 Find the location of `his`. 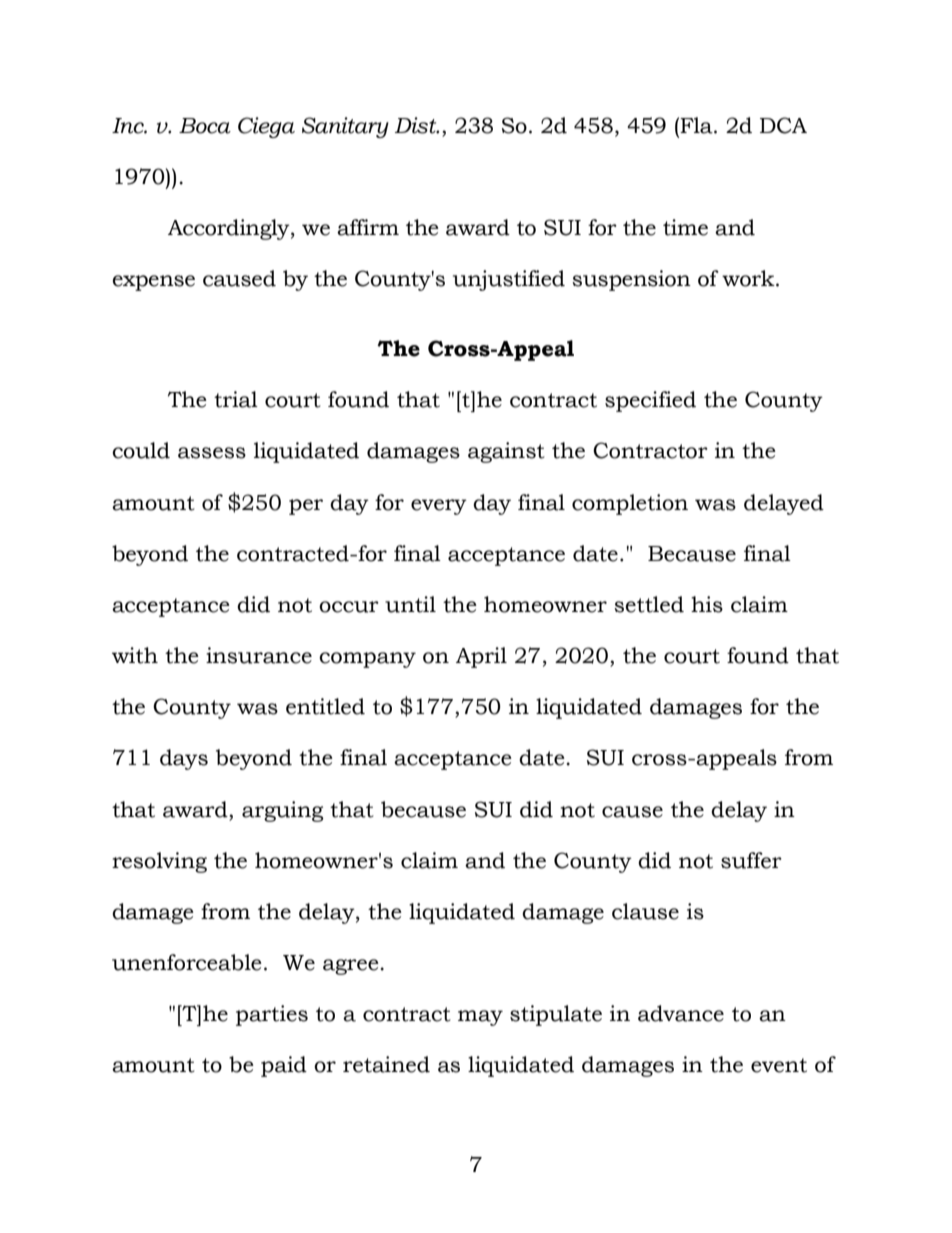

his is located at coordinates (707, 604).
